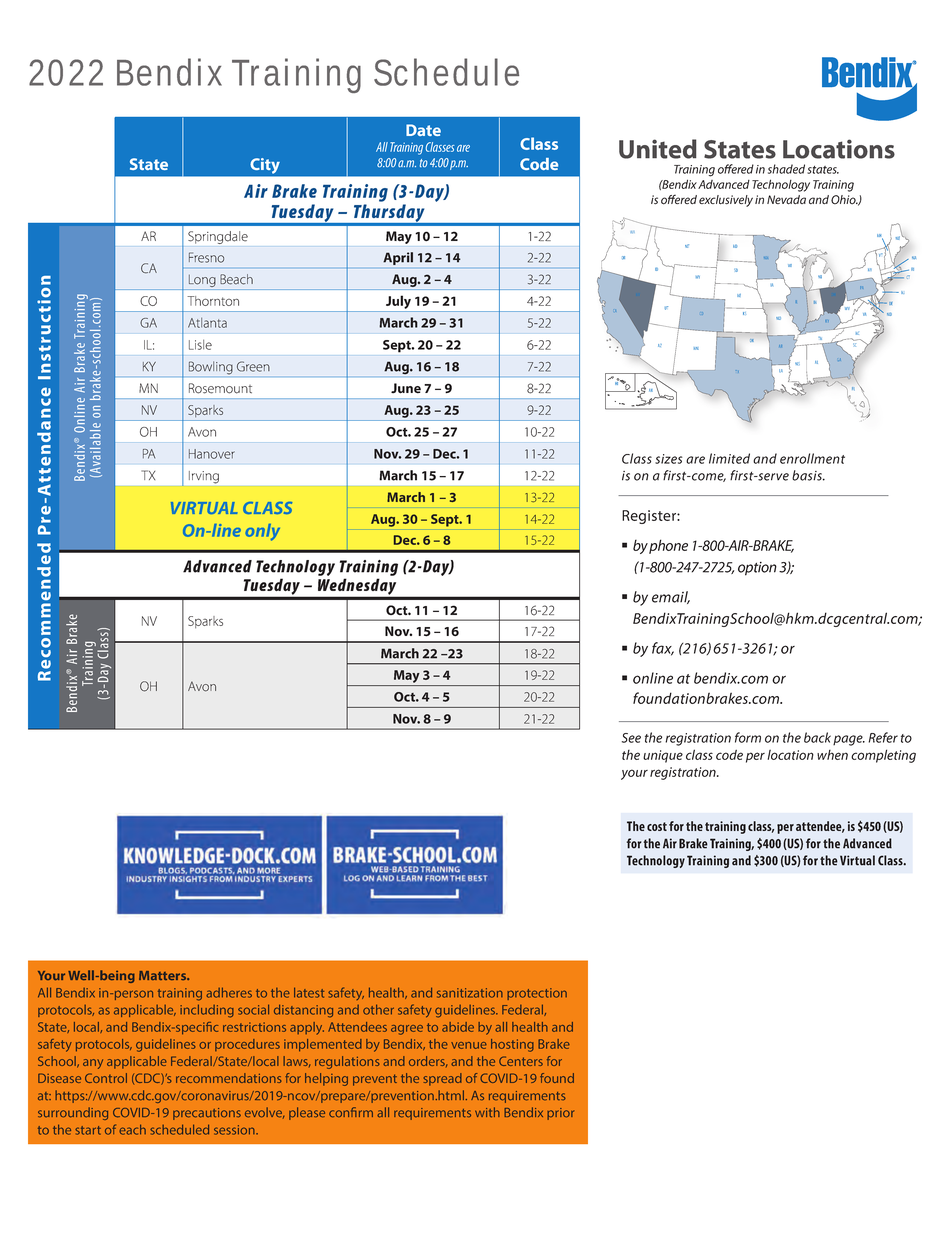 This screenshot has width=952, height=1233. I want to click on option, so click(757, 569).
